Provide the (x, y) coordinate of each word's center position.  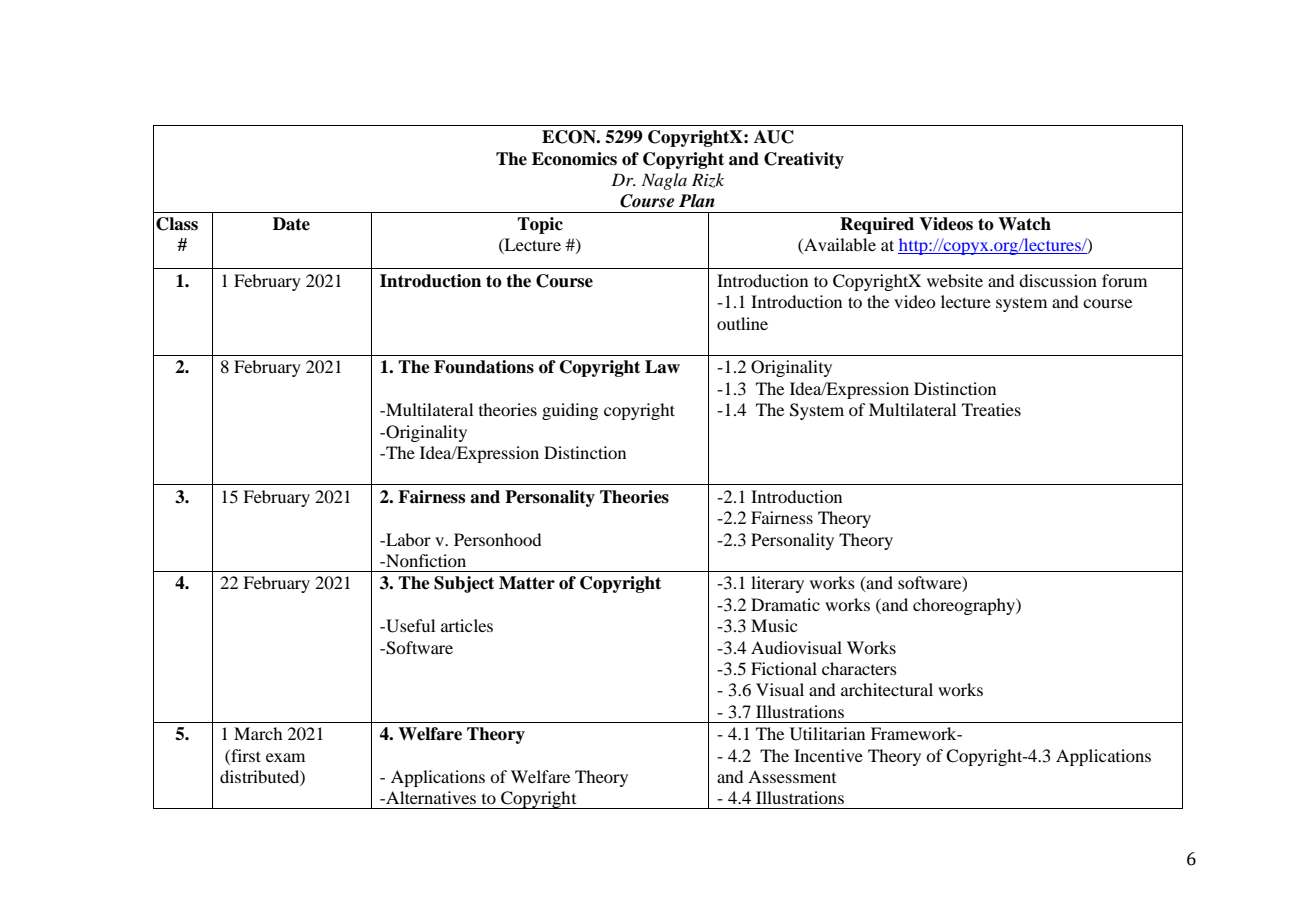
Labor (407, 539)
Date (291, 224)
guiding (570, 411)
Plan (697, 201)
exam (285, 757)
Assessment (792, 776)
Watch (1024, 224)
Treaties (991, 409)
